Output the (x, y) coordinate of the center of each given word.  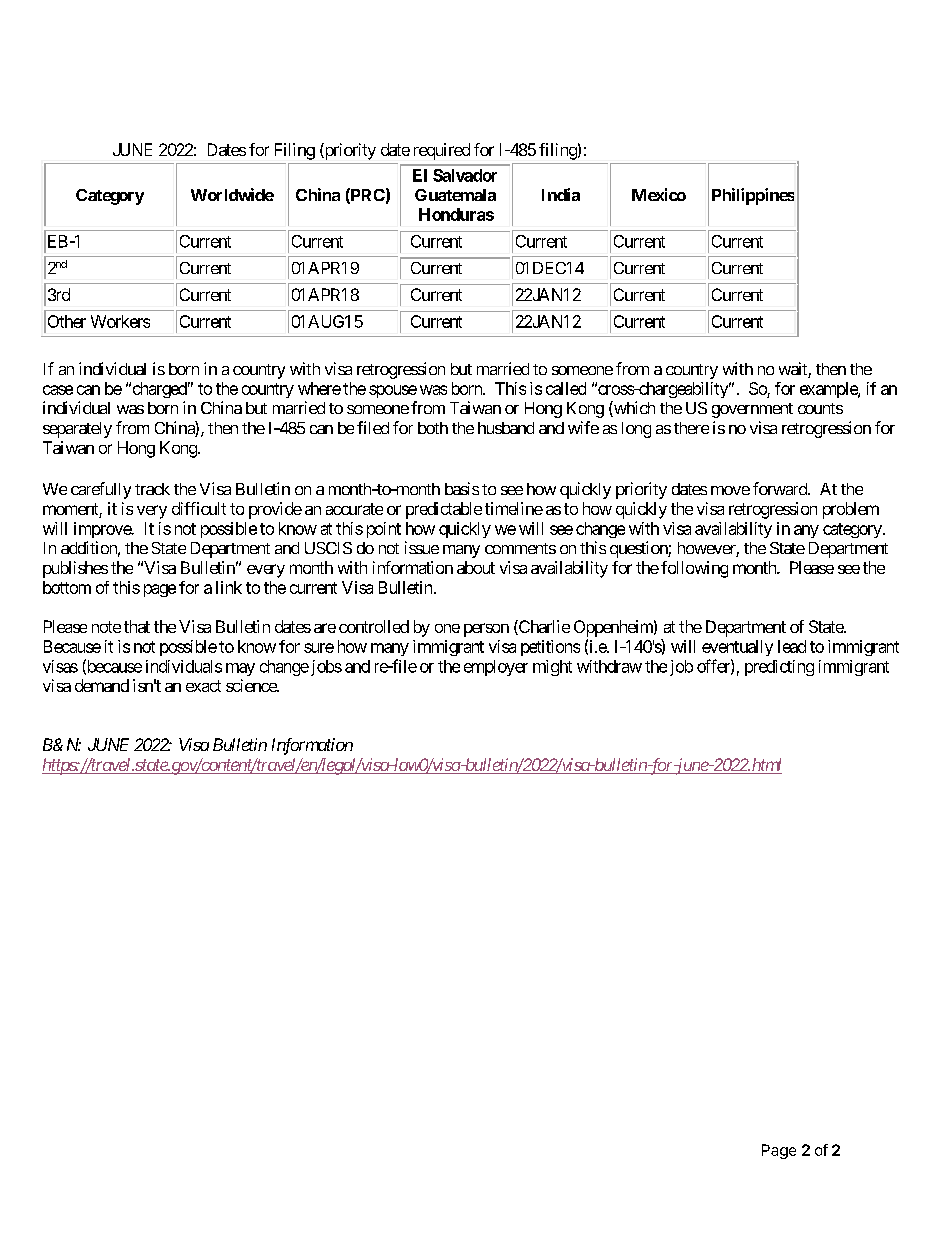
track (152, 489)
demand (102, 685)
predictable (444, 510)
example (829, 390)
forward (781, 488)
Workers (120, 321)
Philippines (753, 196)
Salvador (465, 175)
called (566, 388)
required (442, 151)
